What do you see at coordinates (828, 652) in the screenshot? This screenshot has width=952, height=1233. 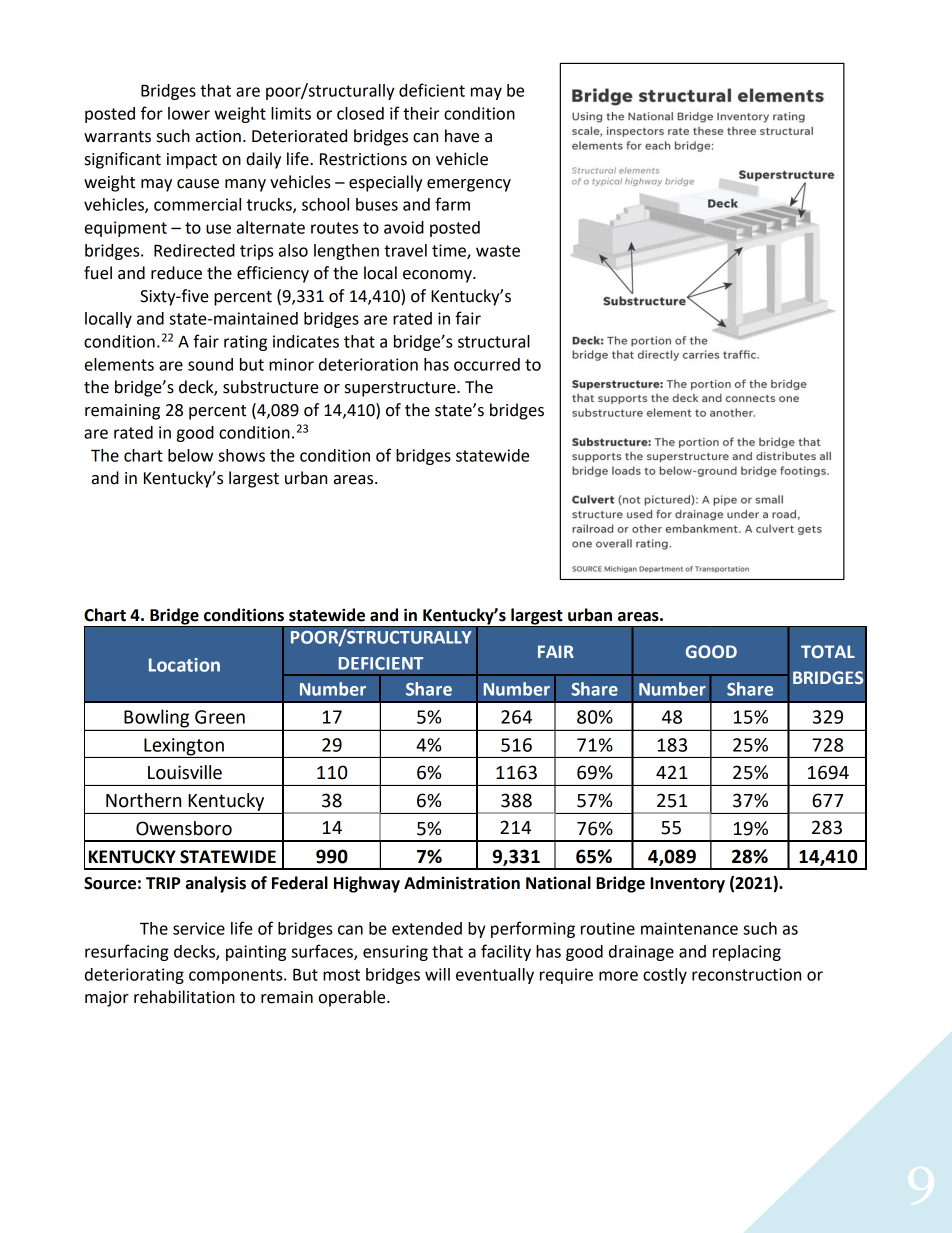 I see `TOTAL` at bounding box center [828, 652].
